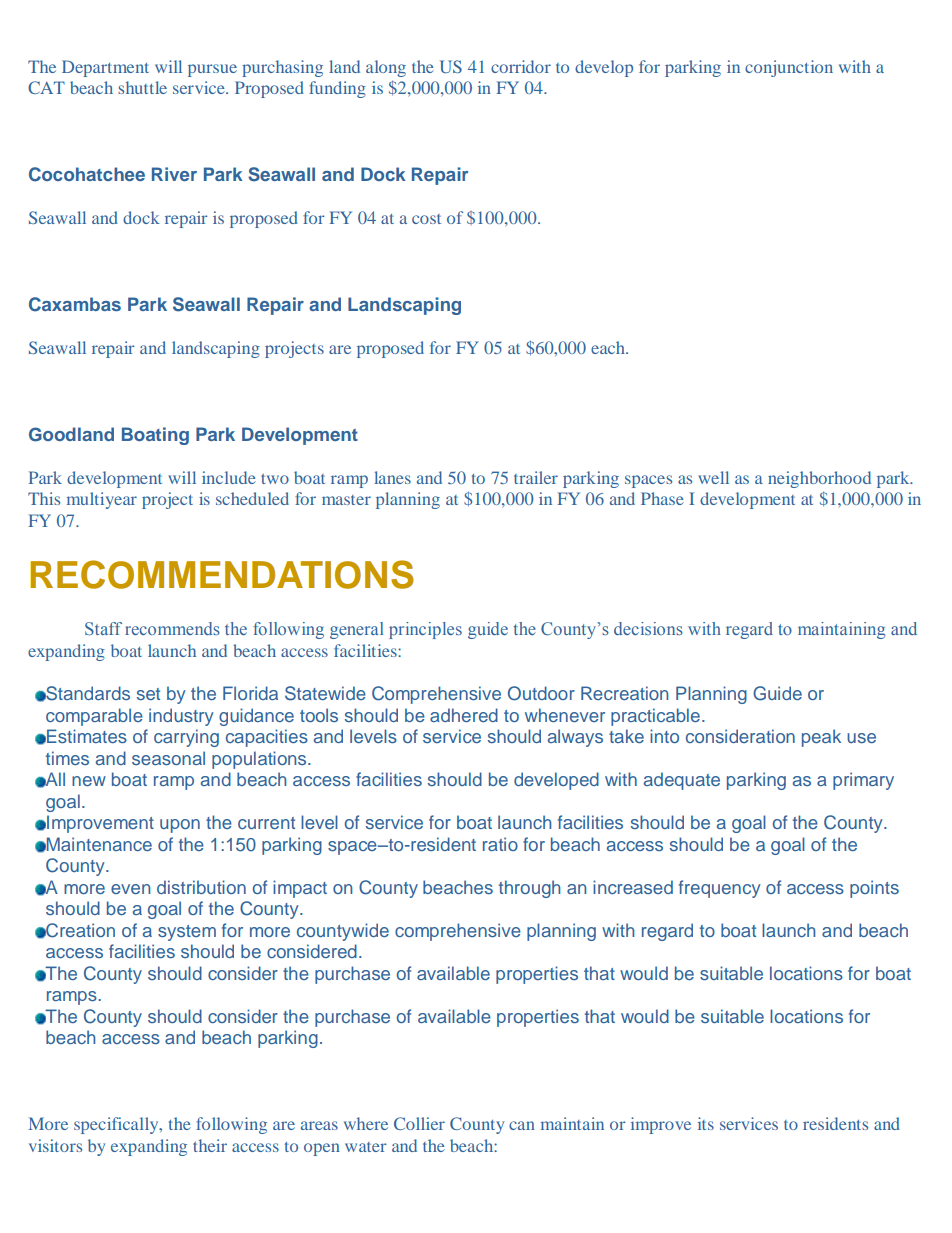  I want to click on corridor, so click(521, 66).
